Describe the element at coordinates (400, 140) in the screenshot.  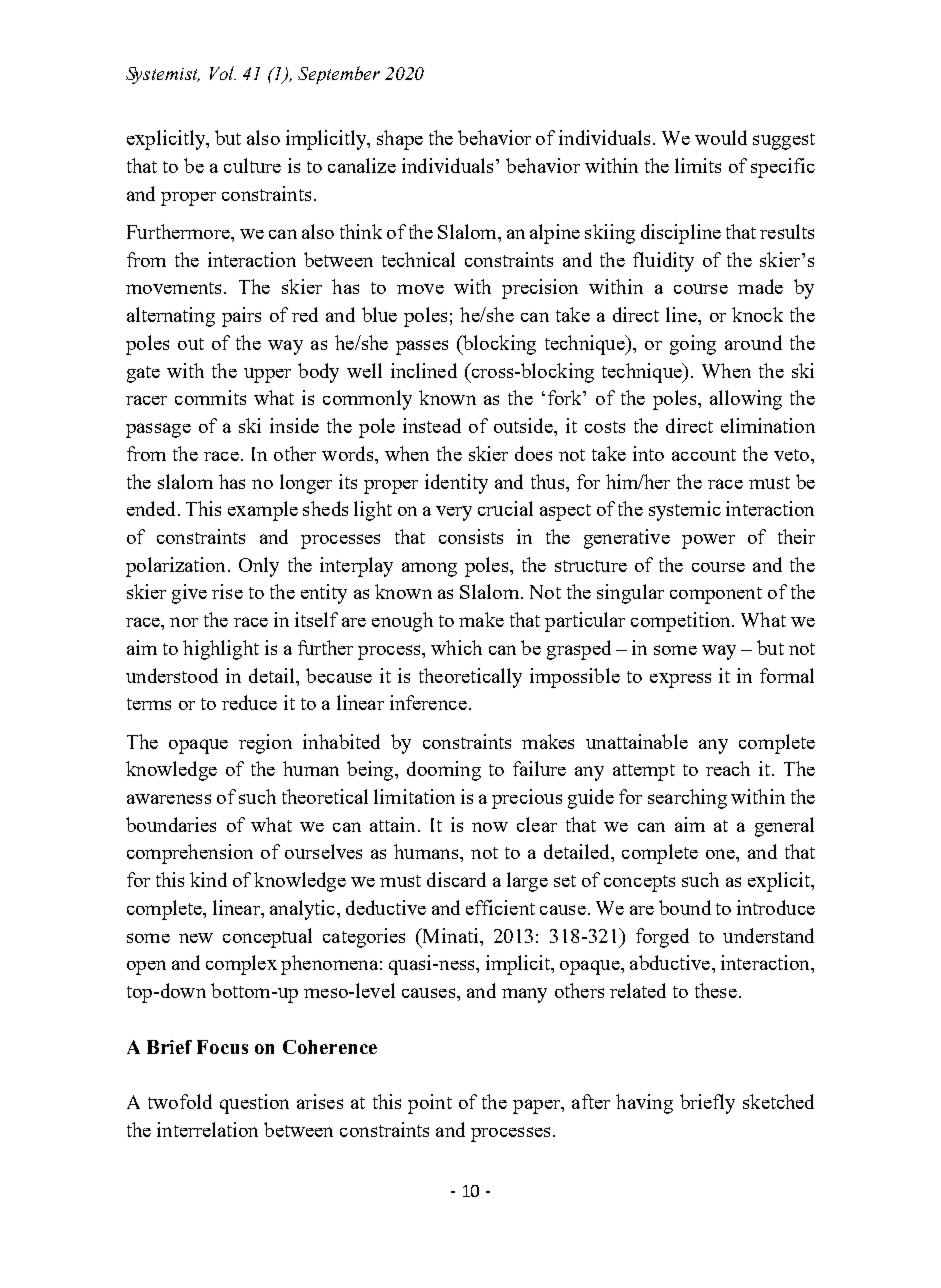
I see `shape` at that location.
